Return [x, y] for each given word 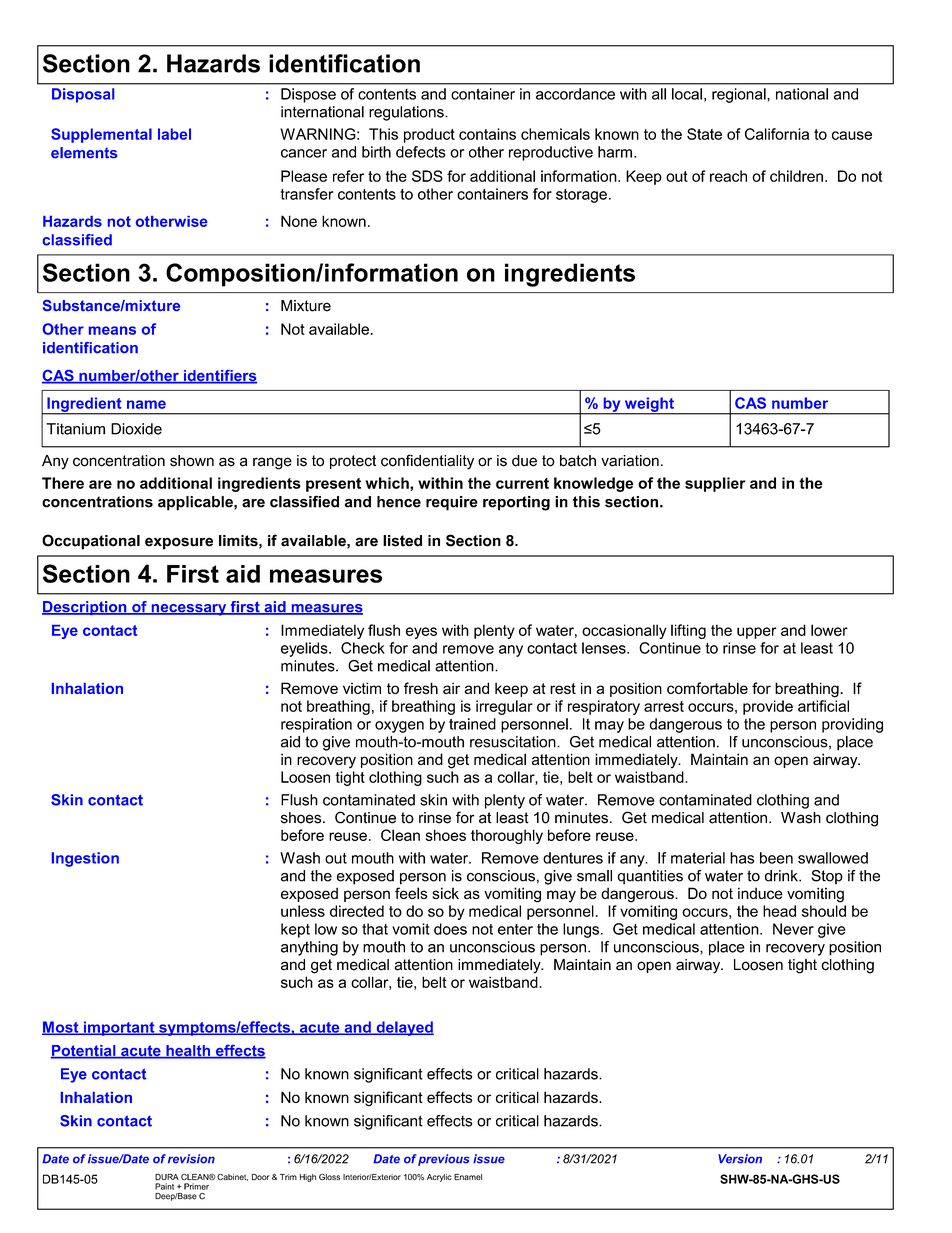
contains [487, 134]
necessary [189, 610]
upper [757, 633]
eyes [421, 633]
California [777, 134]
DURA [167, 1177]
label [174, 134]
